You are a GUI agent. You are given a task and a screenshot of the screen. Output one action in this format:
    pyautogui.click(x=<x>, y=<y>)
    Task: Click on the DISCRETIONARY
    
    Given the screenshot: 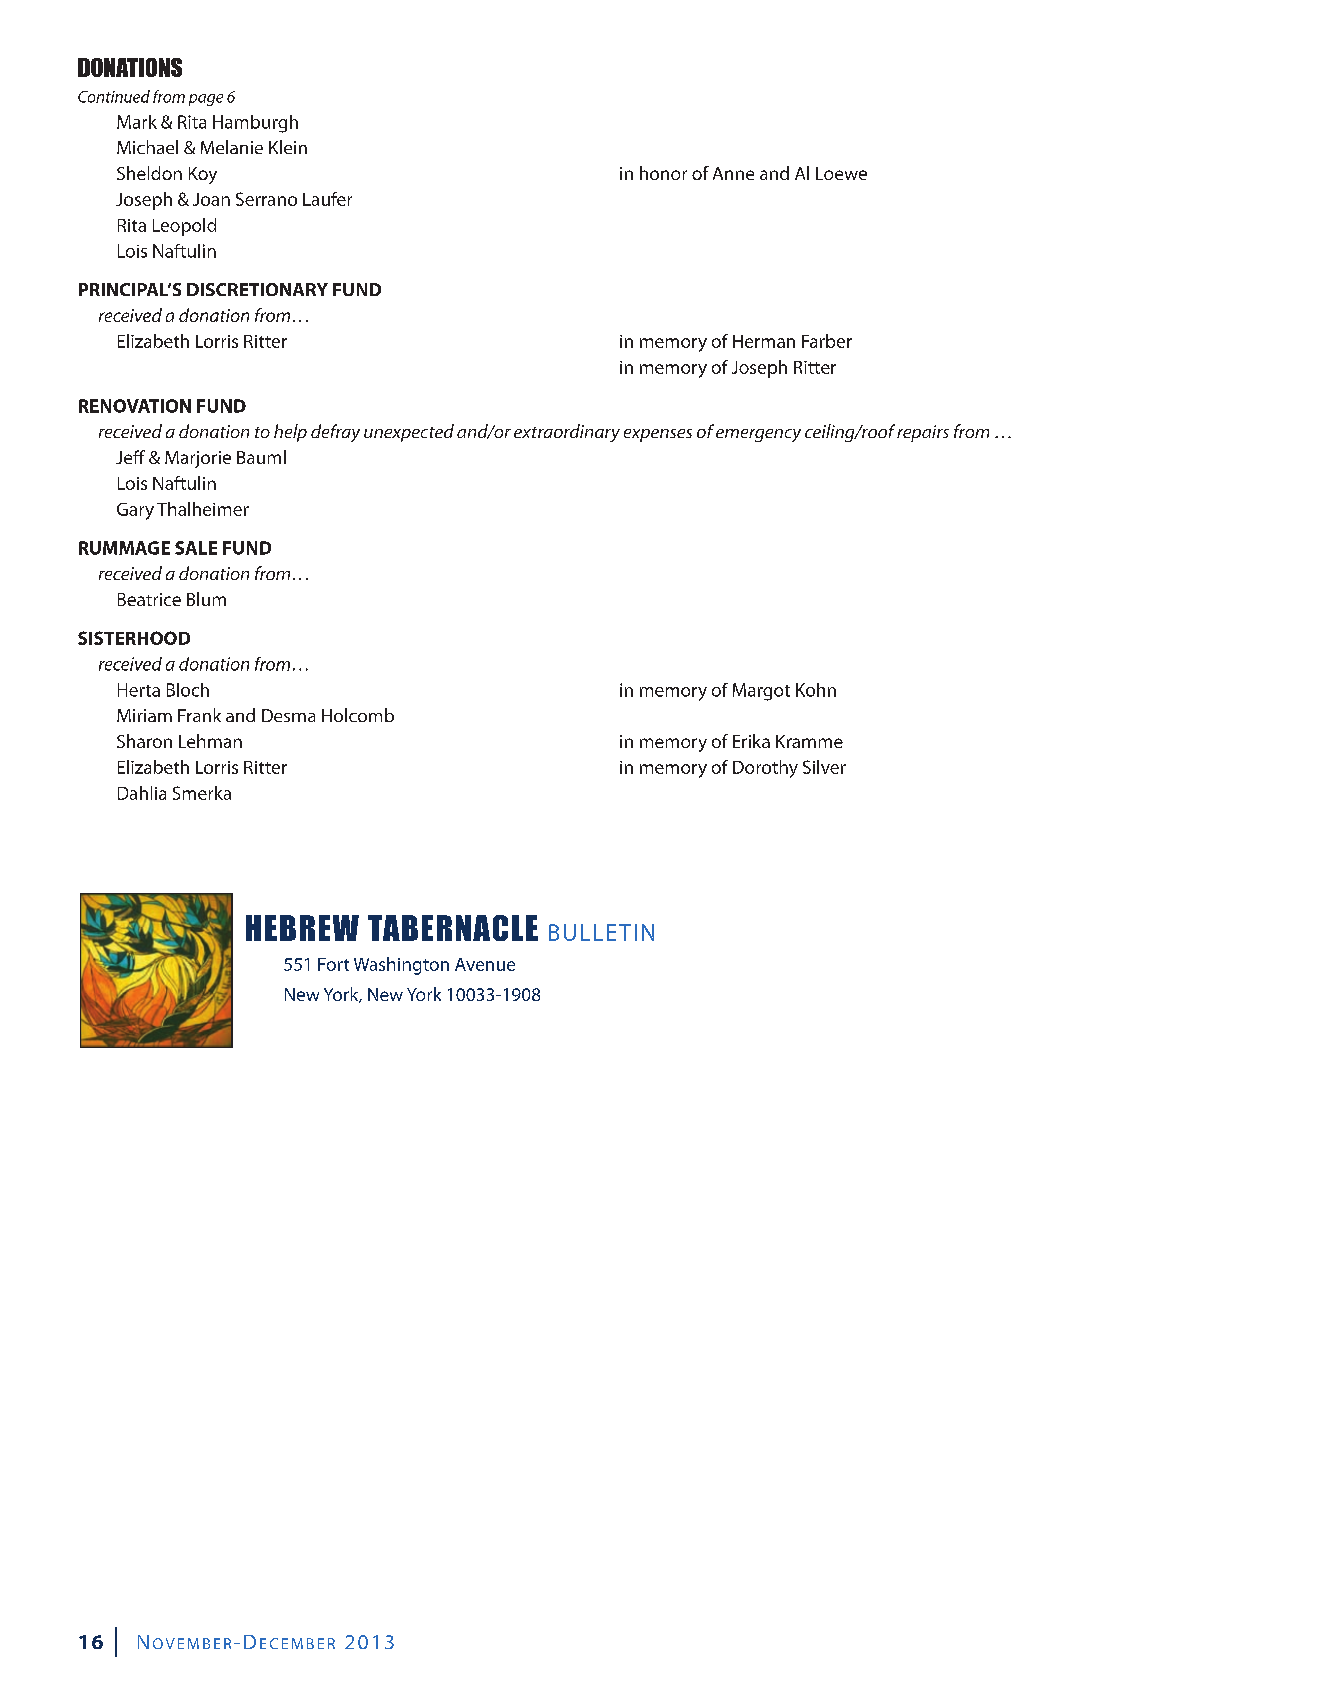 What is the action you would take?
    pyautogui.click(x=257, y=289)
